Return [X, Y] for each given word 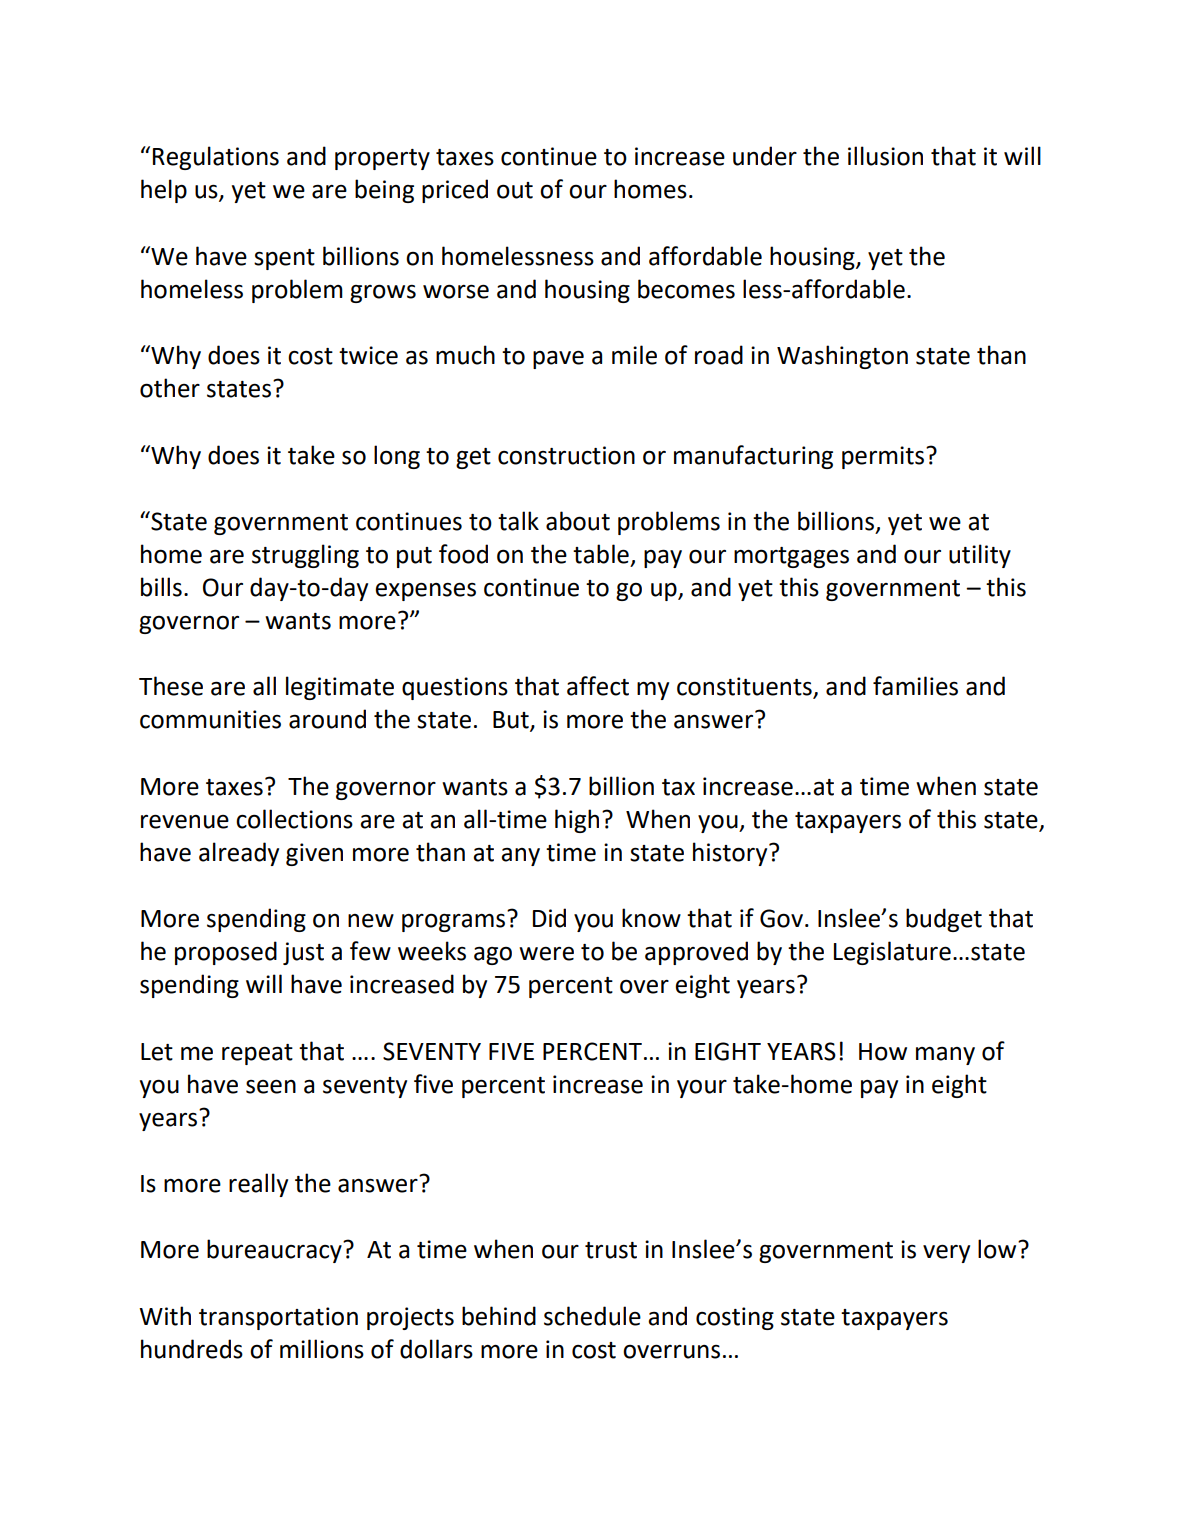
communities [210, 719]
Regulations [216, 158]
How [883, 1052]
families [915, 686]
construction [566, 455]
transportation [278, 1318]
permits [884, 457]
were [546, 954]
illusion [885, 156]
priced [455, 191]
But [512, 721]
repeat [257, 1054]
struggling [305, 556]
